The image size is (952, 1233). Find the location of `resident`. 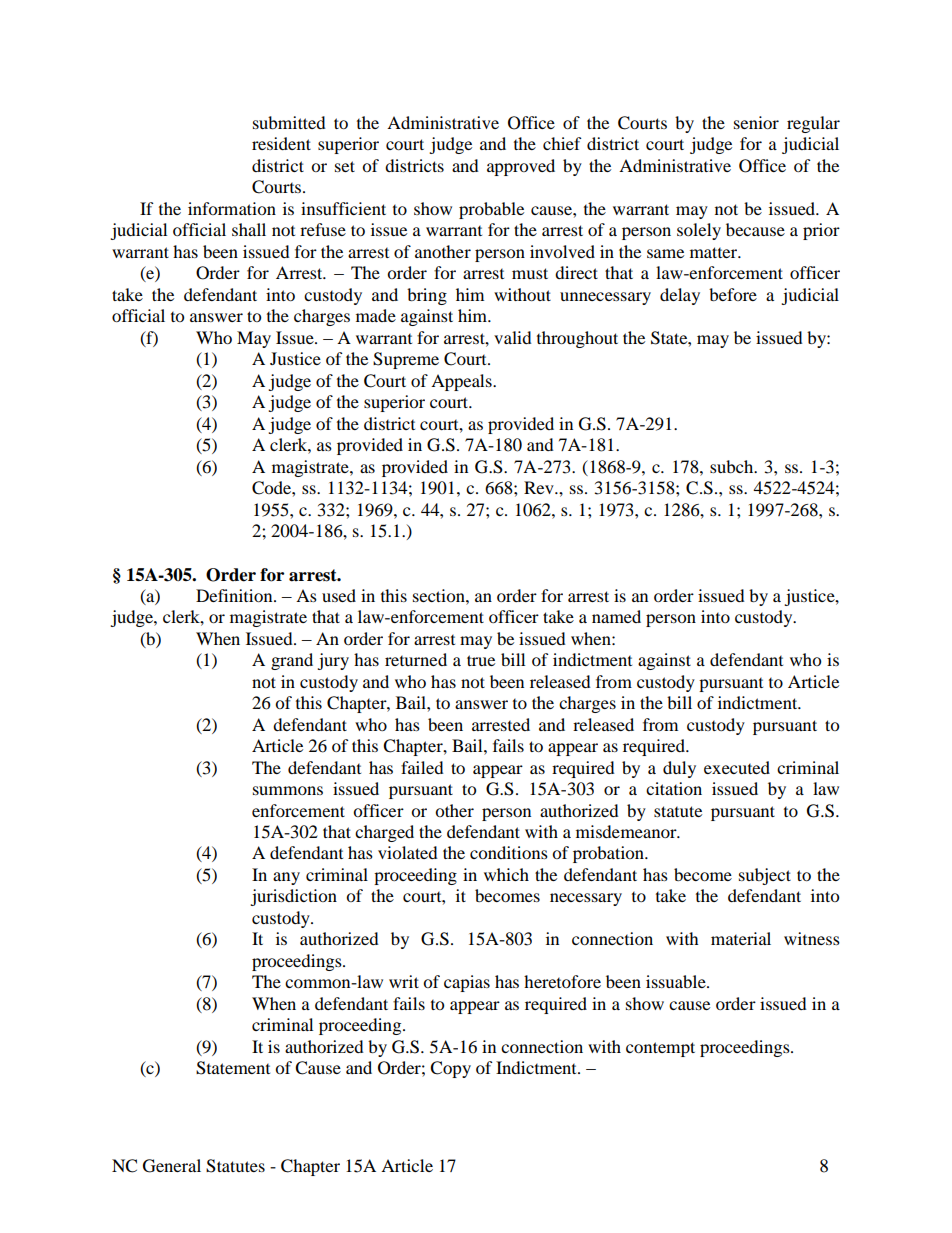

resident is located at coordinates (281, 143).
